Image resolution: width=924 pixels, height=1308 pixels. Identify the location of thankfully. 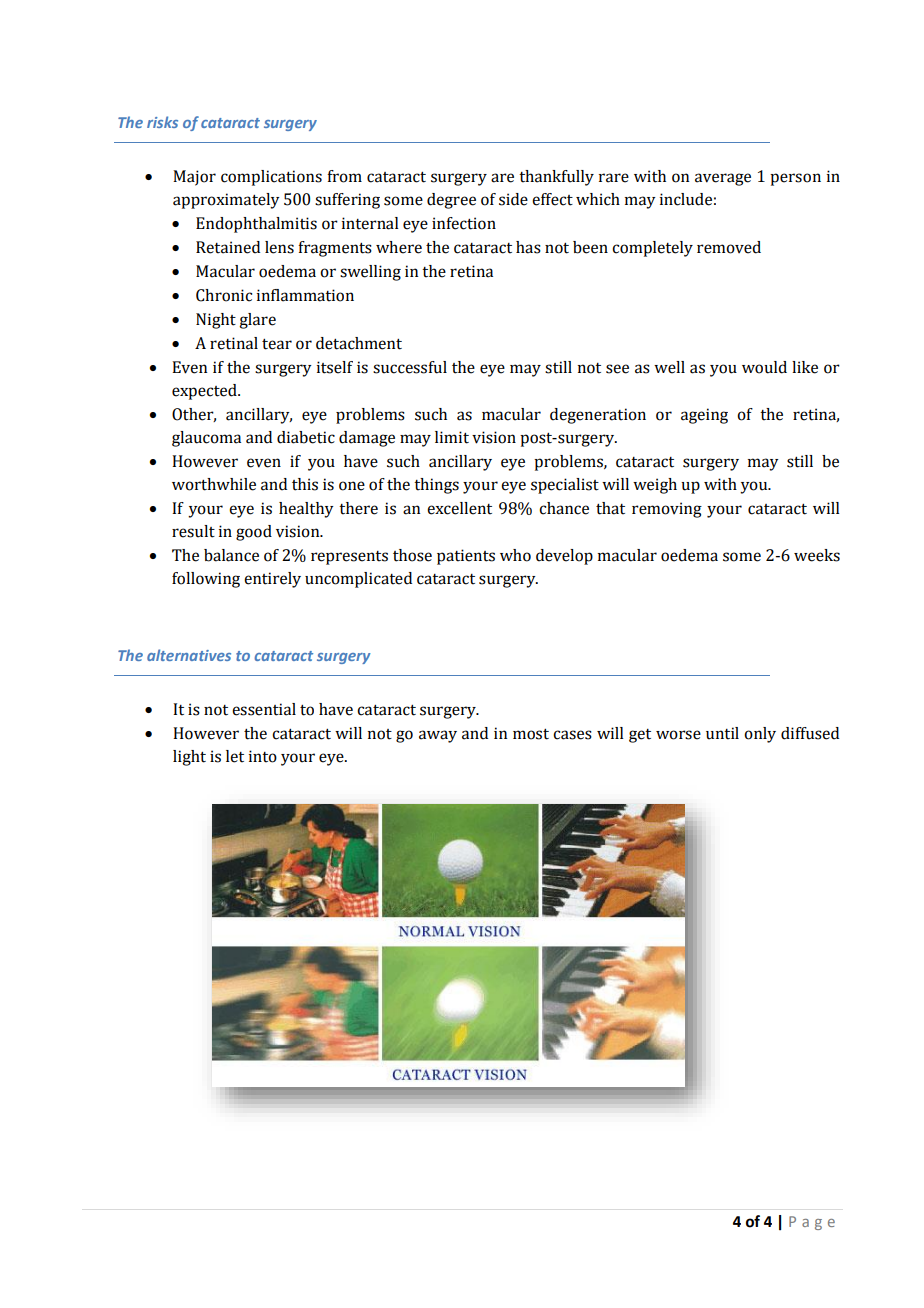
(556, 178).
